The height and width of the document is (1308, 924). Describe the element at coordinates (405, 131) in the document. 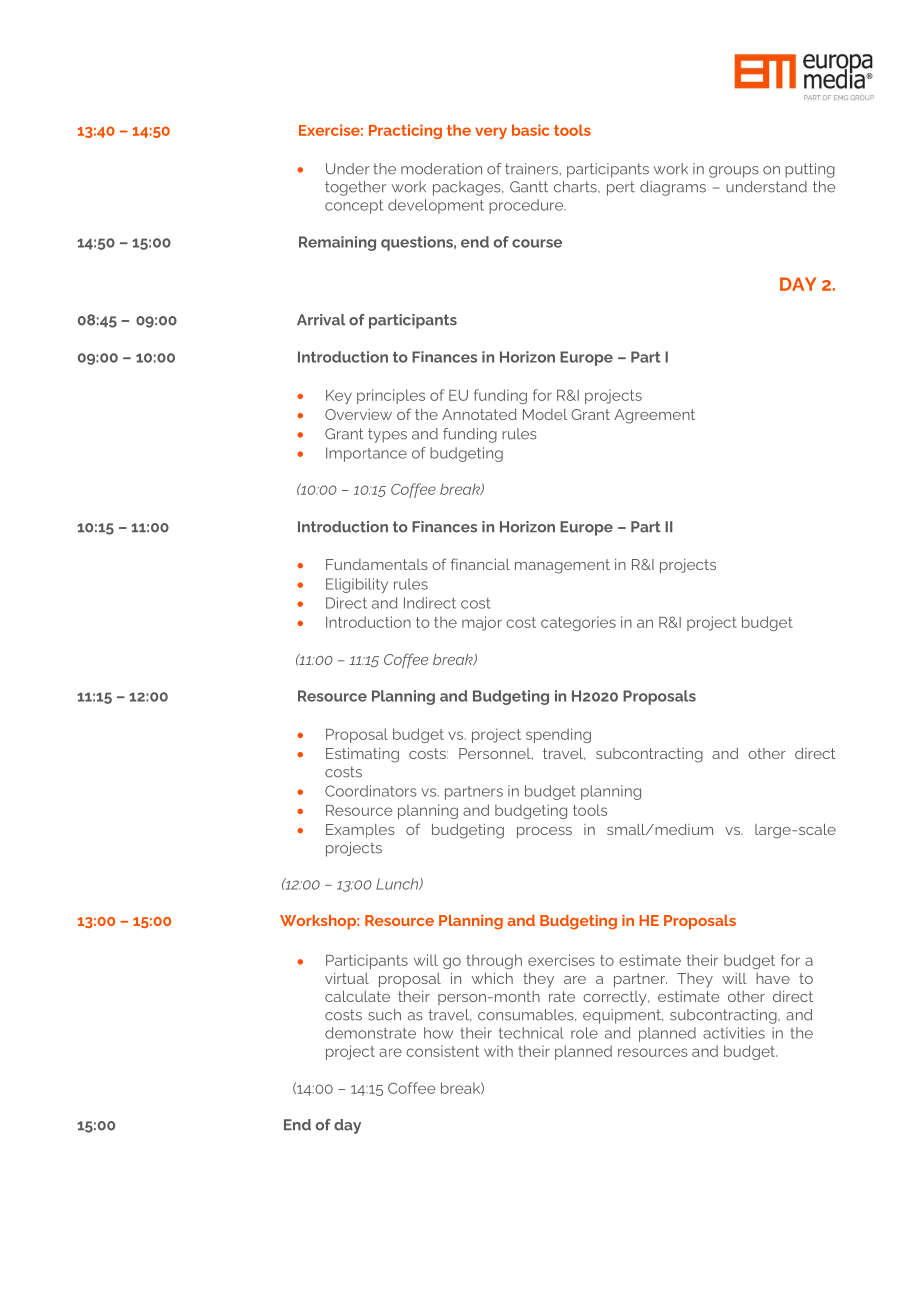

I see `Practicing` at that location.
